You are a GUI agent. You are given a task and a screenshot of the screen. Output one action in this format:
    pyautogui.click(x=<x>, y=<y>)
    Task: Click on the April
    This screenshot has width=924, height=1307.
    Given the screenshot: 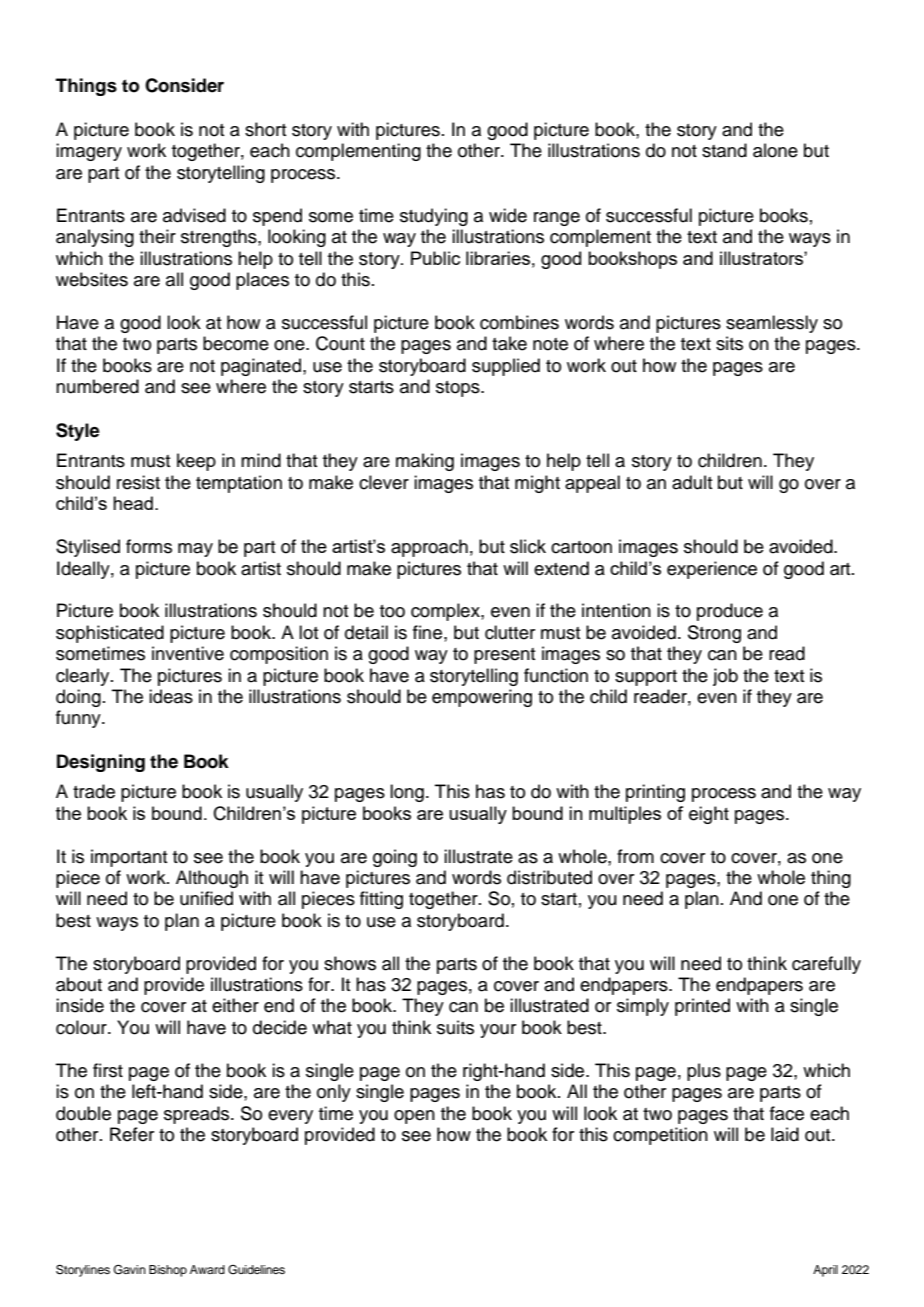 What is the action you would take?
    pyautogui.click(x=825, y=1271)
